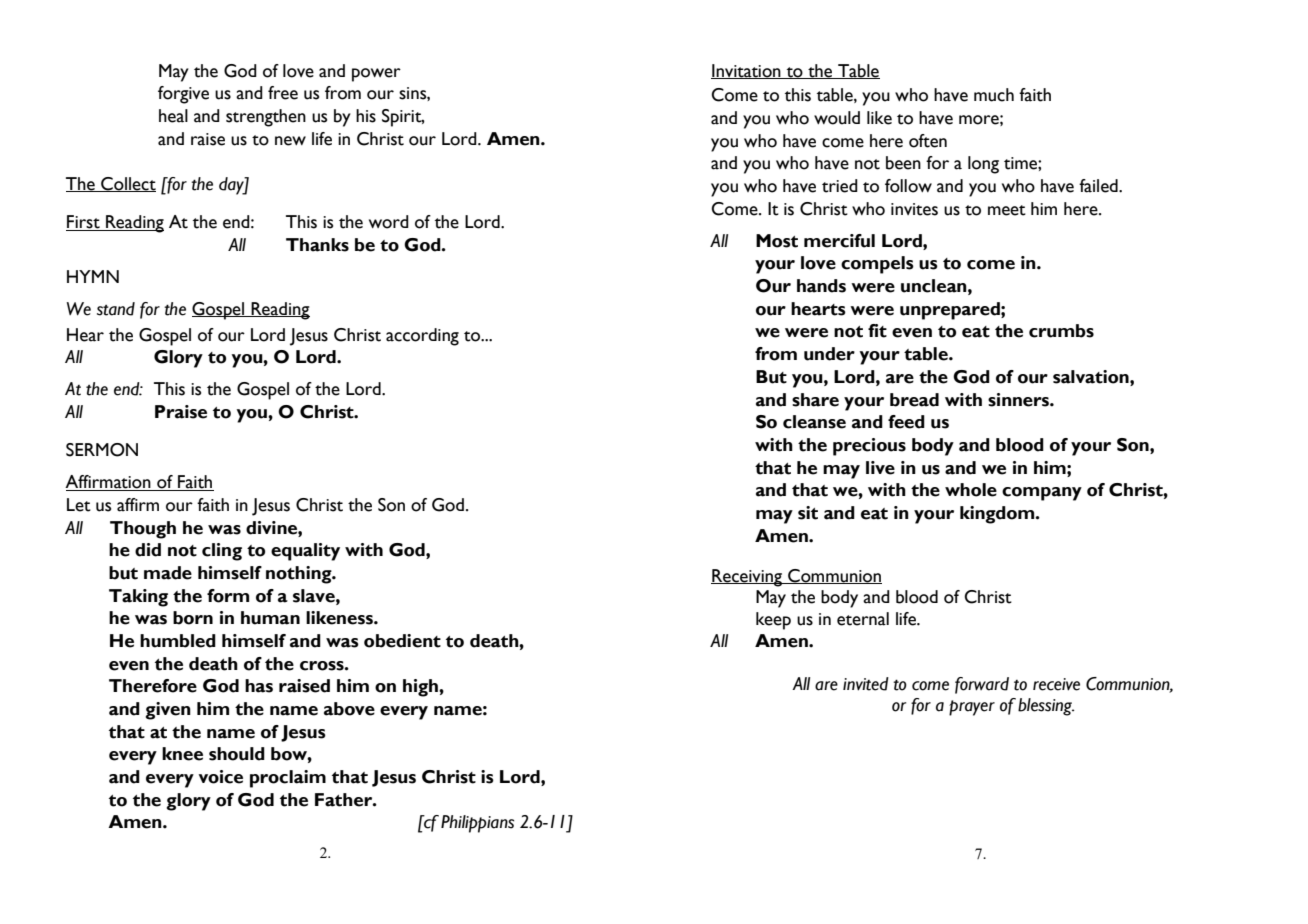  Describe the element at coordinates (221, 777) in the screenshot. I see `voice` at that location.
